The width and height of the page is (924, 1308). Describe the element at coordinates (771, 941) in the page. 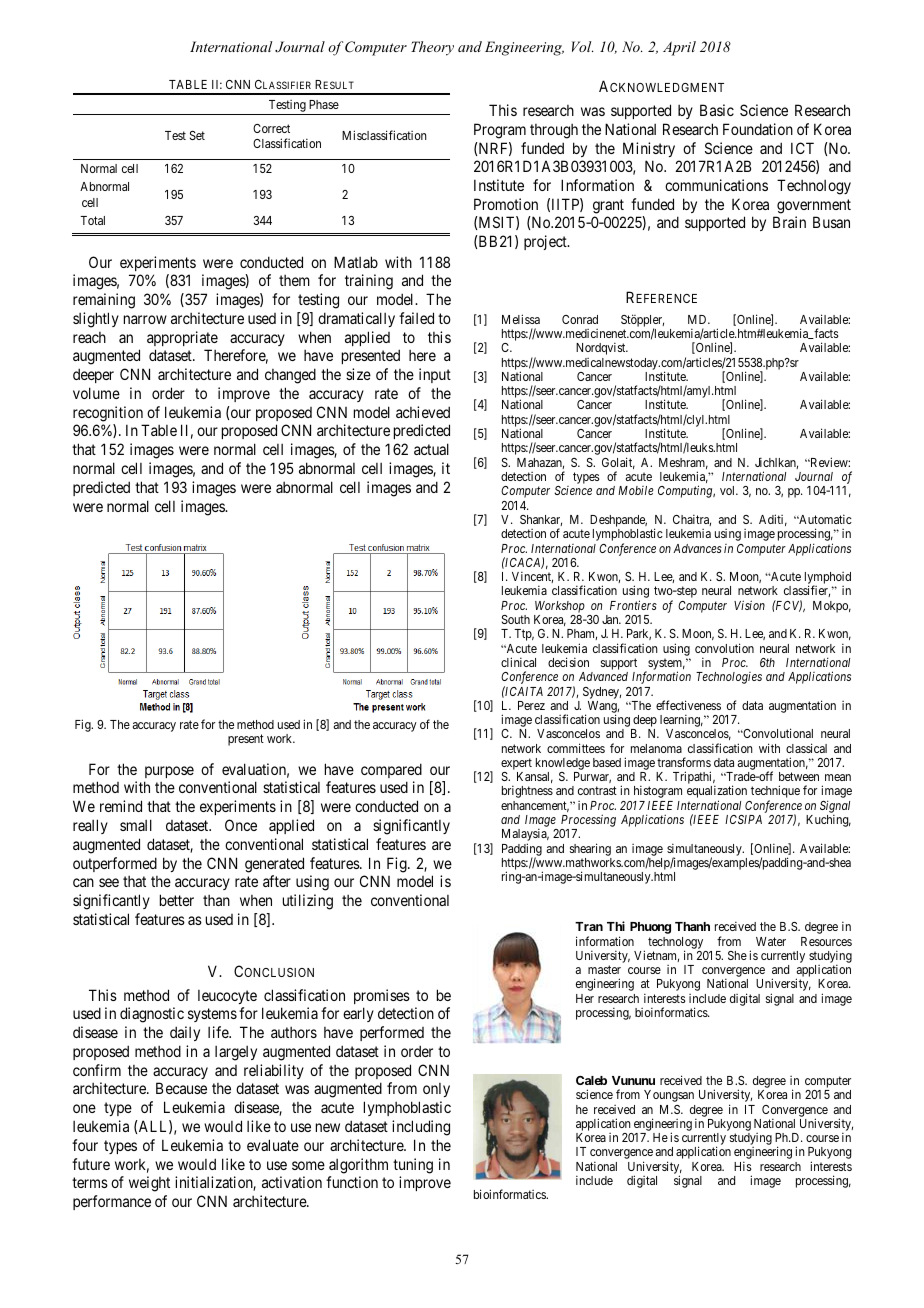

I see `Water` at that location.
